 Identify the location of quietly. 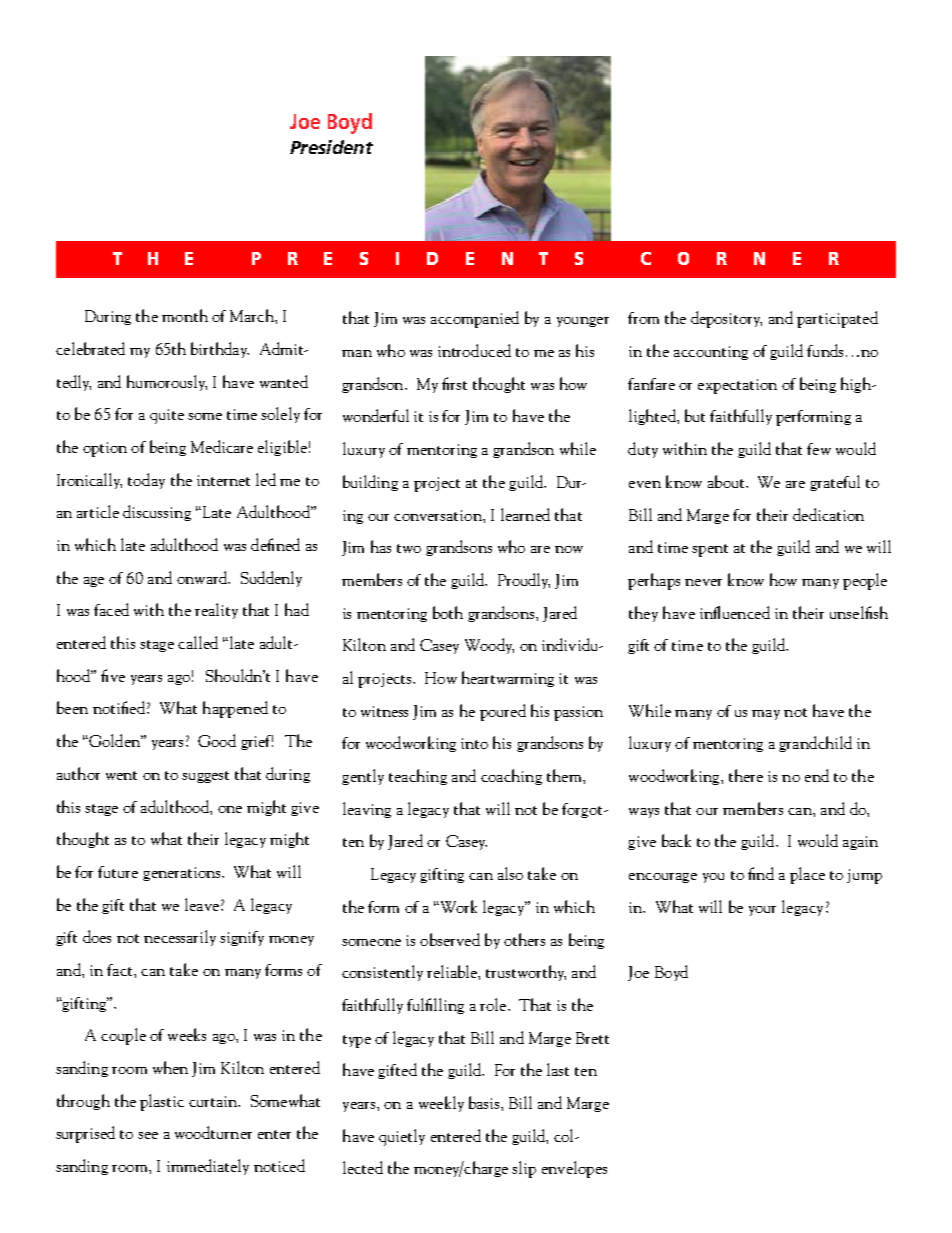
(402, 1137).
